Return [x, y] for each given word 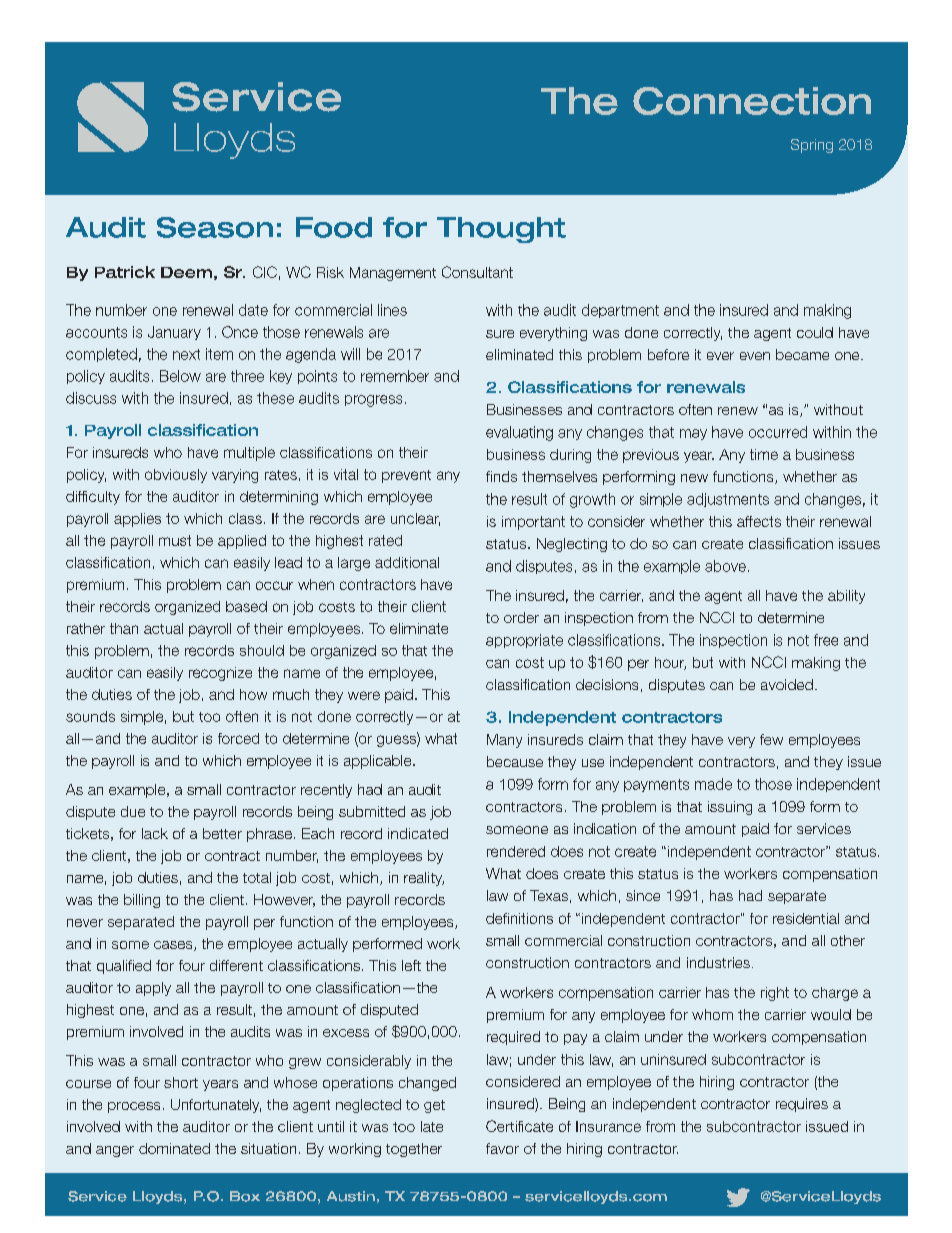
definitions [519, 918]
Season [215, 227]
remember [395, 376]
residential [806, 918]
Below [180, 376]
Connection [752, 101]
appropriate [524, 641]
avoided [787, 684]
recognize [220, 674]
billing [142, 901]
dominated [174, 1148]
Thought [501, 230]
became [802, 354]
